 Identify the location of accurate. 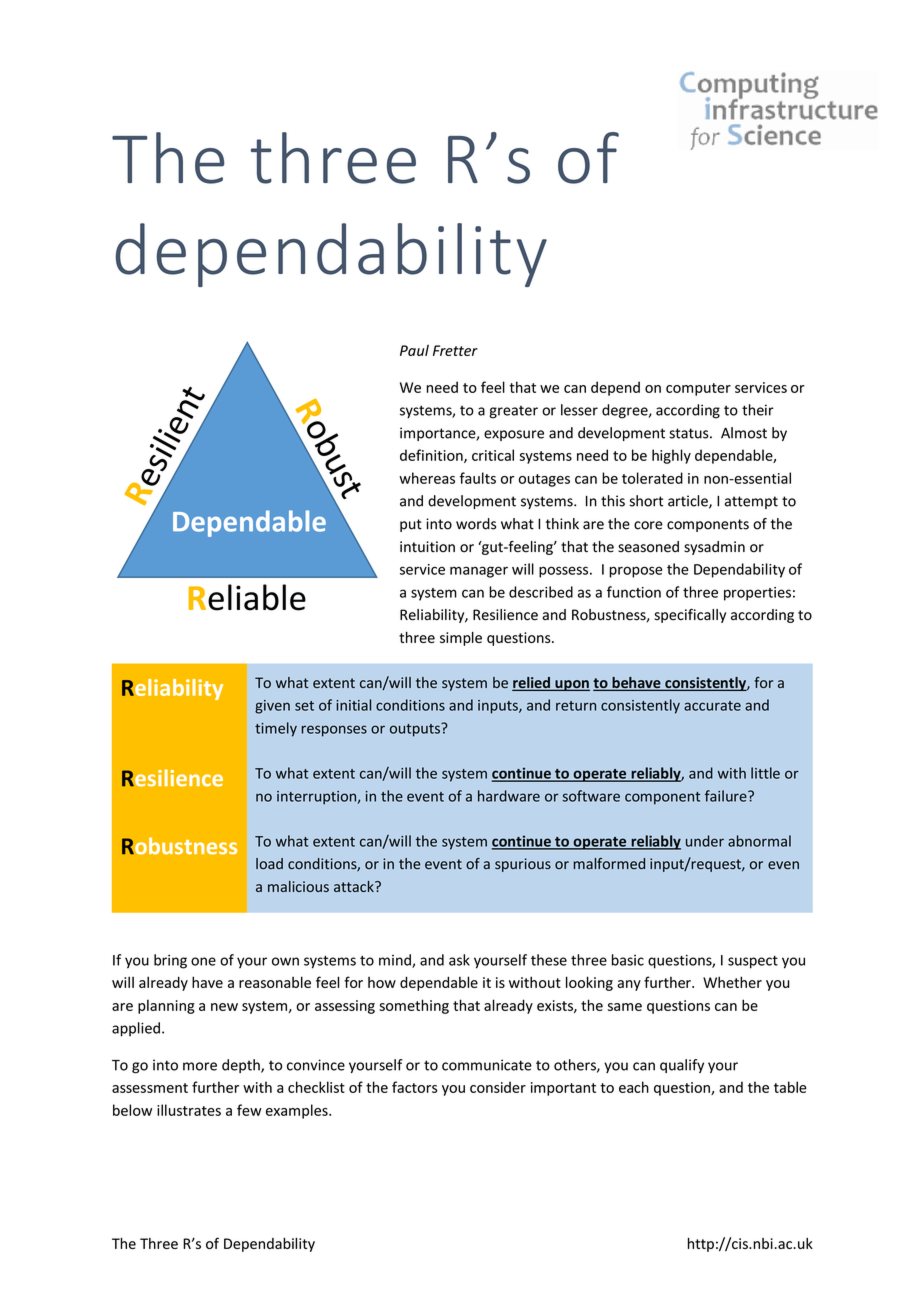
(712, 706).
